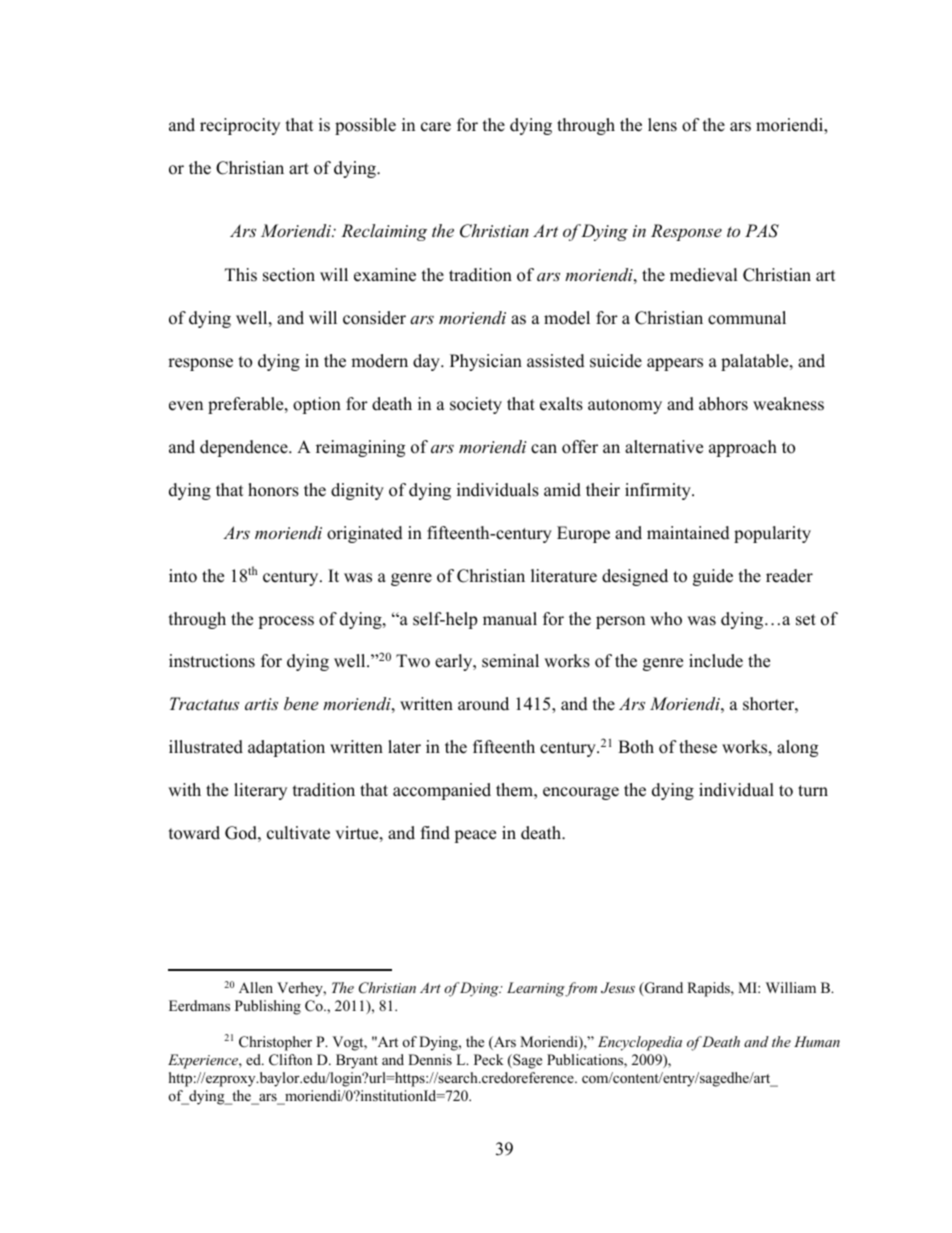  What do you see at coordinates (275, 1043) in the page?
I see `Christopher` at bounding box center [275, 1043].
